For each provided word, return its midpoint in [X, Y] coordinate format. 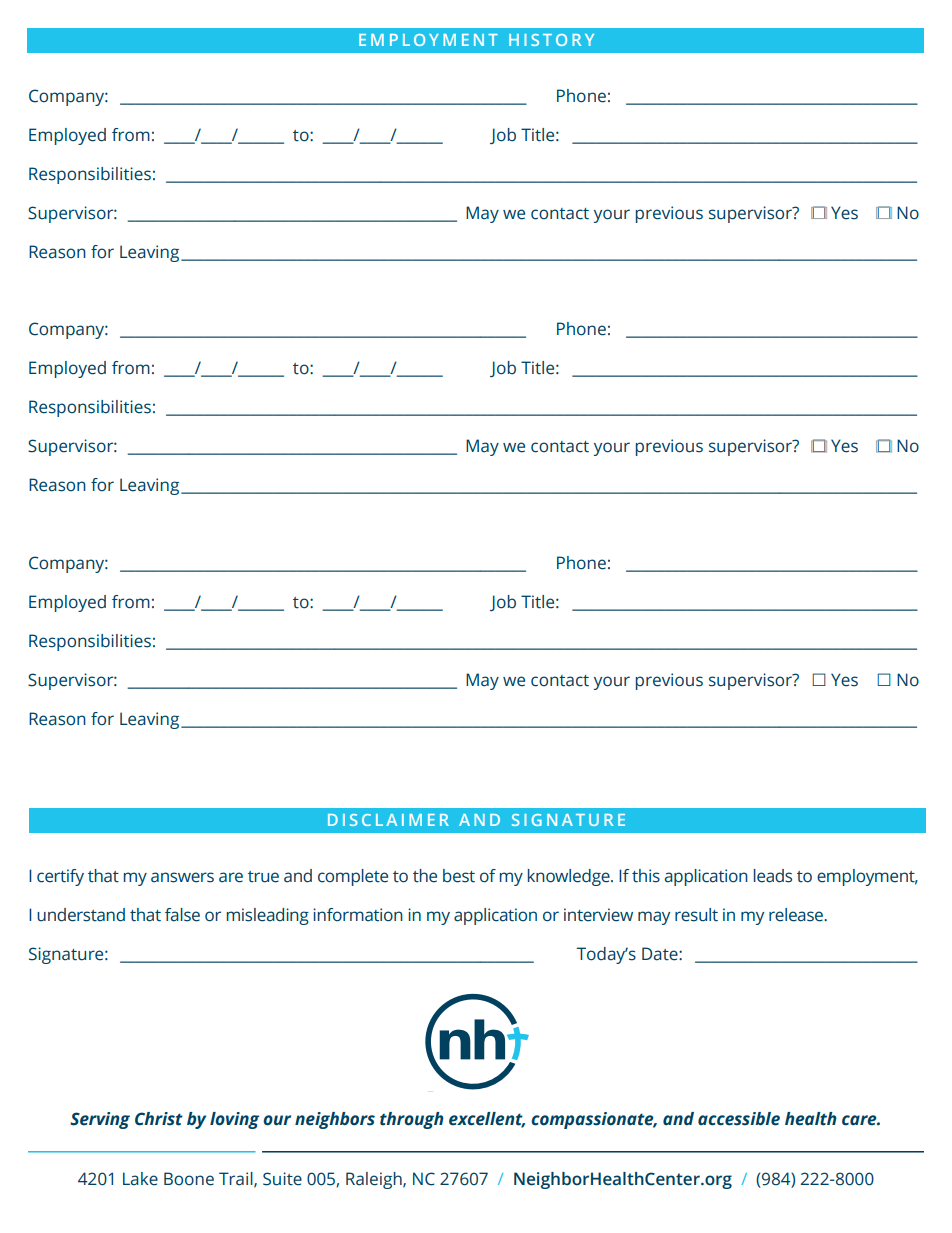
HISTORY [551, 40]
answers [182, 877]
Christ [159, 1119]
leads [773, 876]
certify [60, 877]
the [425, 876]
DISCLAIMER [388, 820]
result [696, 915]
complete [353, 877]
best [459, 876]
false [182, 915]
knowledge [570, 877]
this [646, 876]
